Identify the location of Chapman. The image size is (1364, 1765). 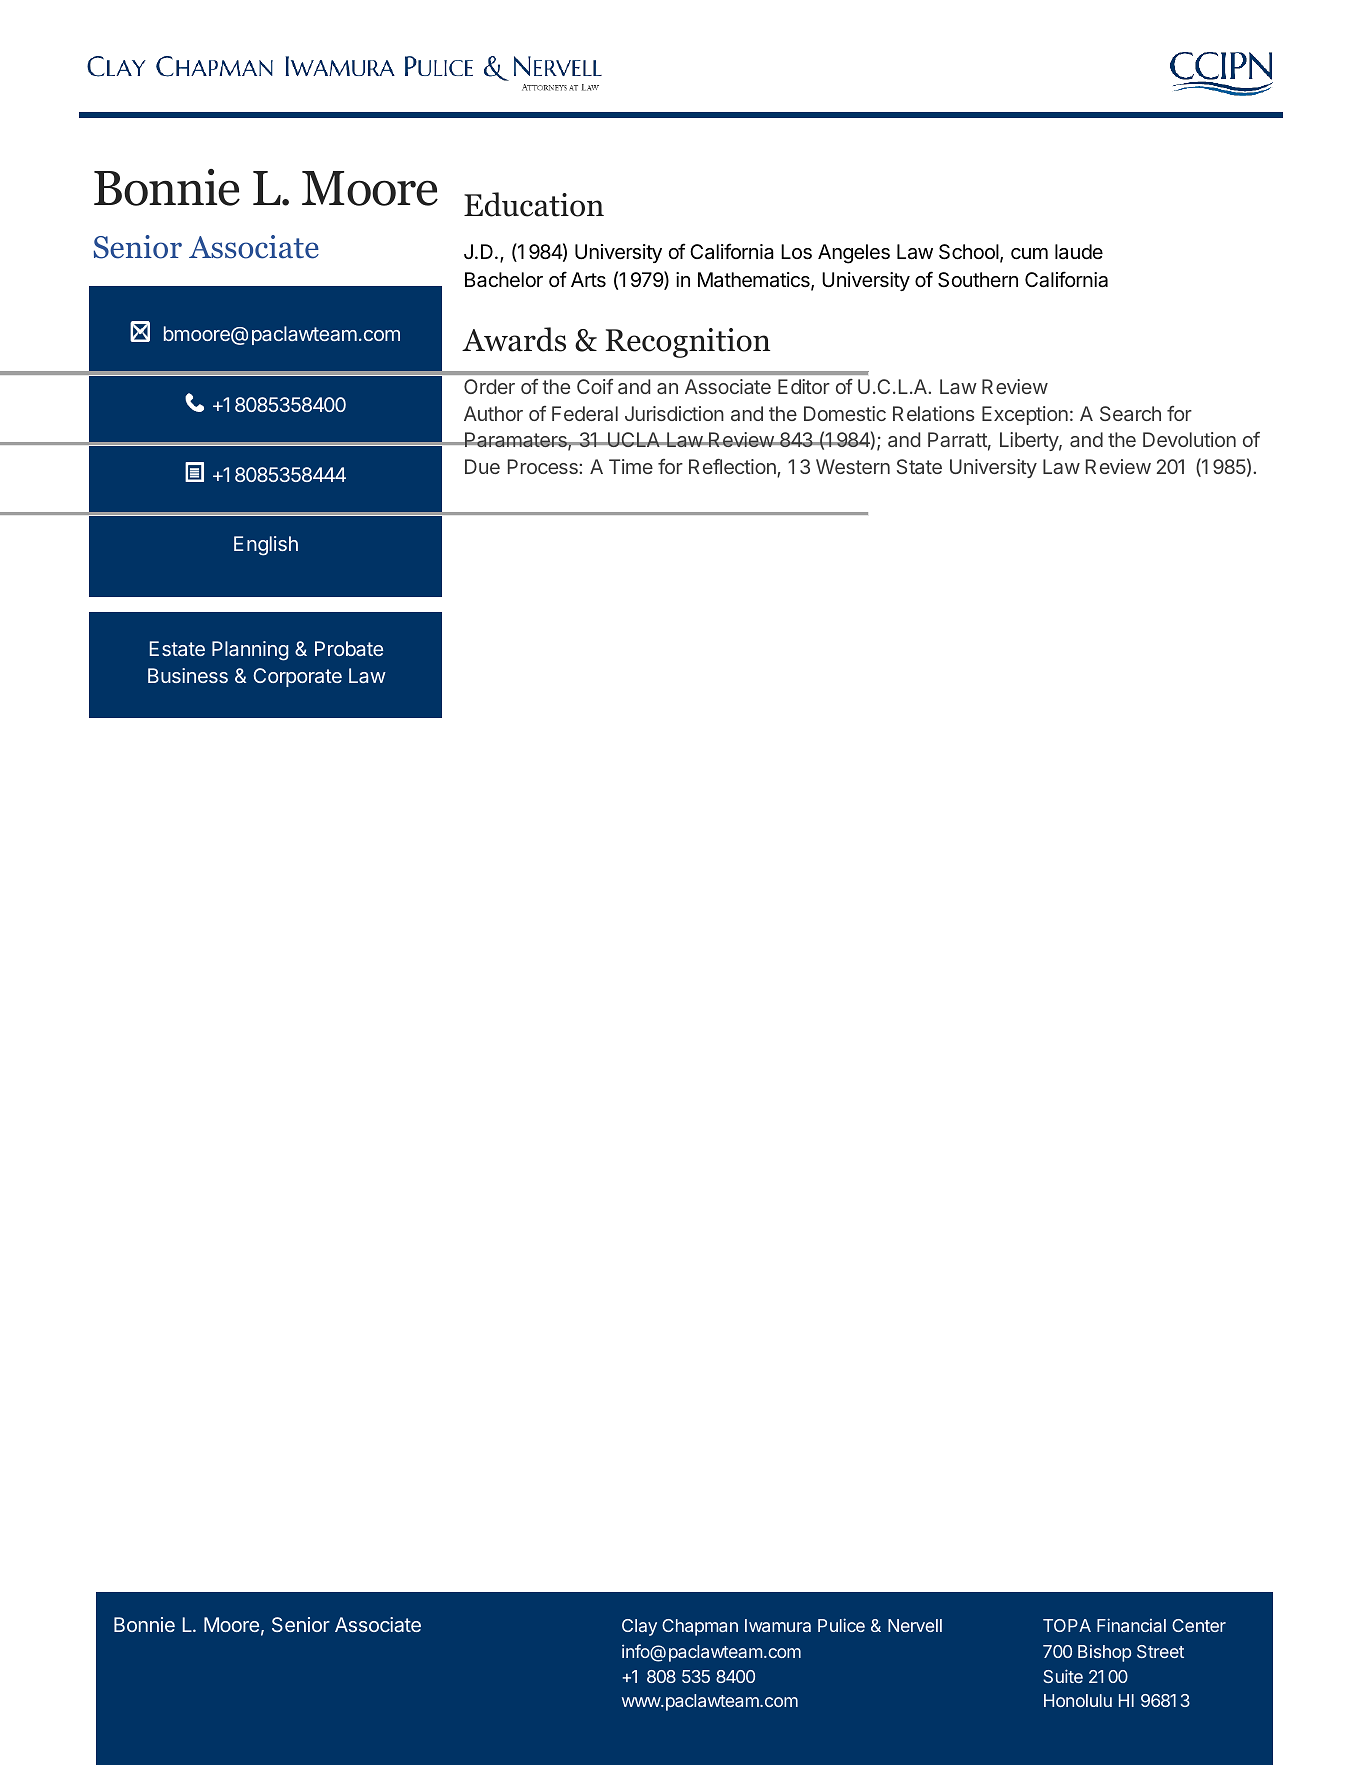
(700, 1627).
